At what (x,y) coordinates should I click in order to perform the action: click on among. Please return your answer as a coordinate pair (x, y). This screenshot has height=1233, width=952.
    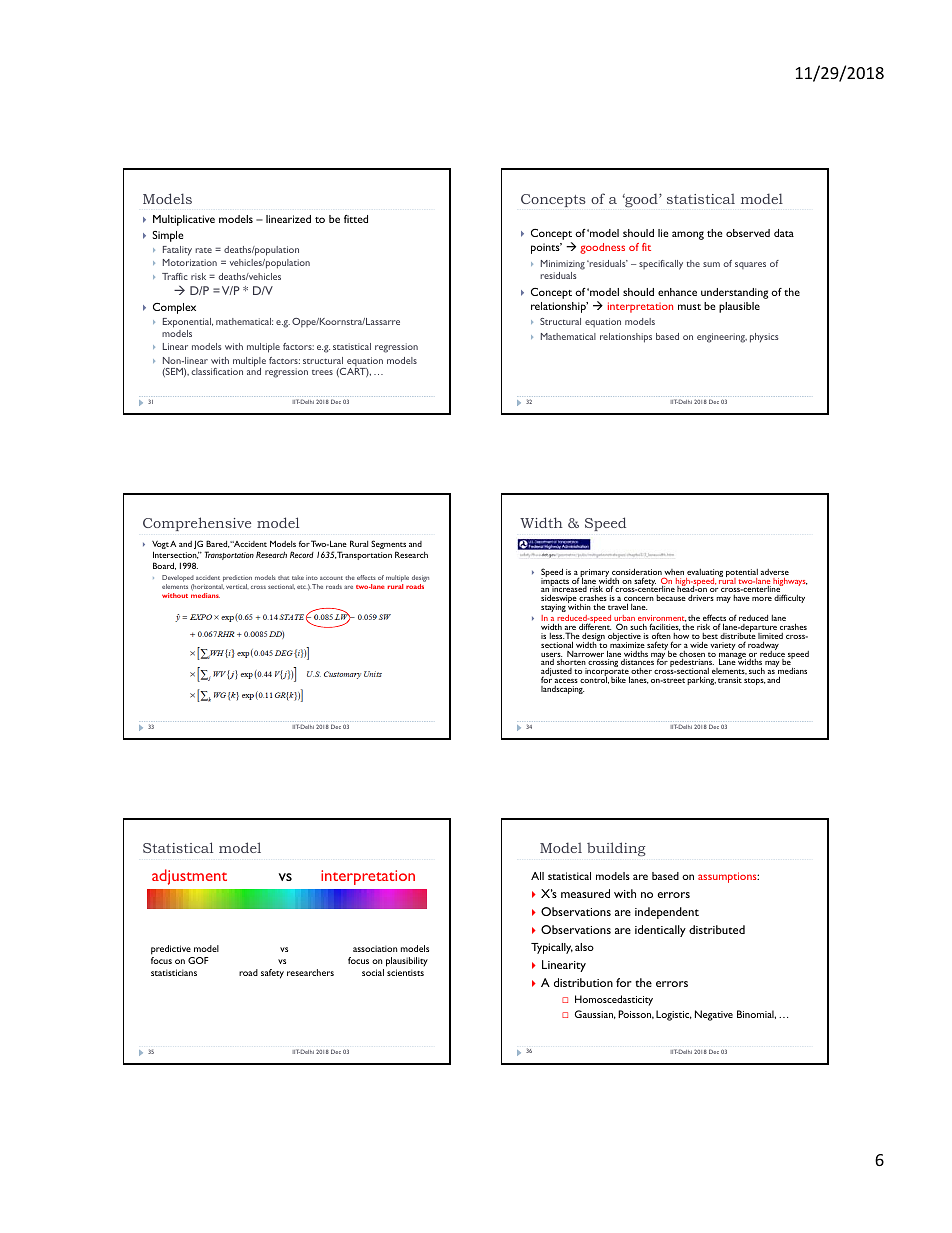
    Looking at the image, I should click on (688, 235).
